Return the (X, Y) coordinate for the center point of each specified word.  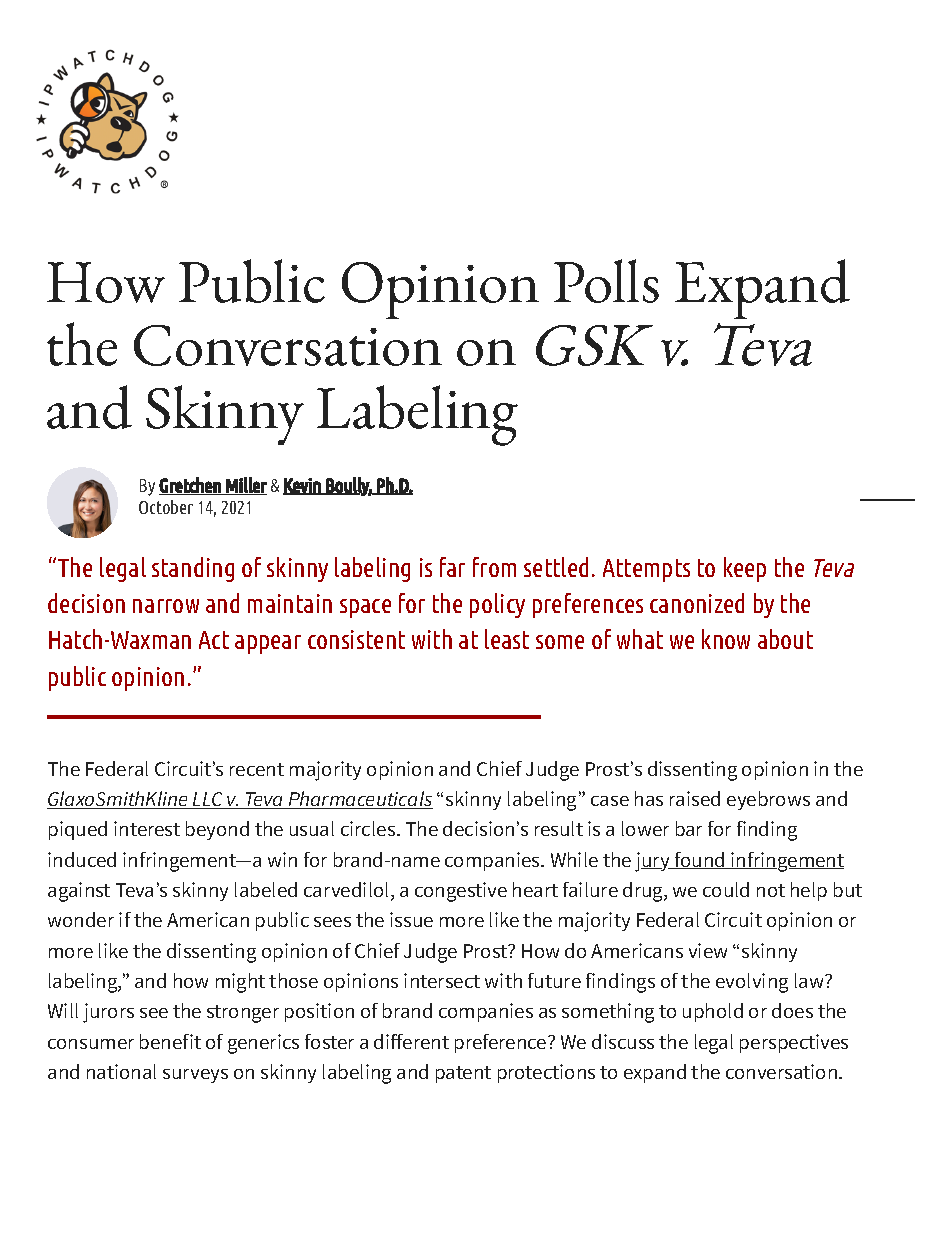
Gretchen (191, 486)
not (771, 890)
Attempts (646, 570)
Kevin (303, 486)
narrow (166, 606)
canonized (697, 603)
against (79, 892)
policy (497, 605)
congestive (461, 892)
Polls (606, 281)
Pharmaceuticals (359, 800)
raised (695, 798)
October (166, 507)
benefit (170, 1041)
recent (257, 769)
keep (745, 569)
